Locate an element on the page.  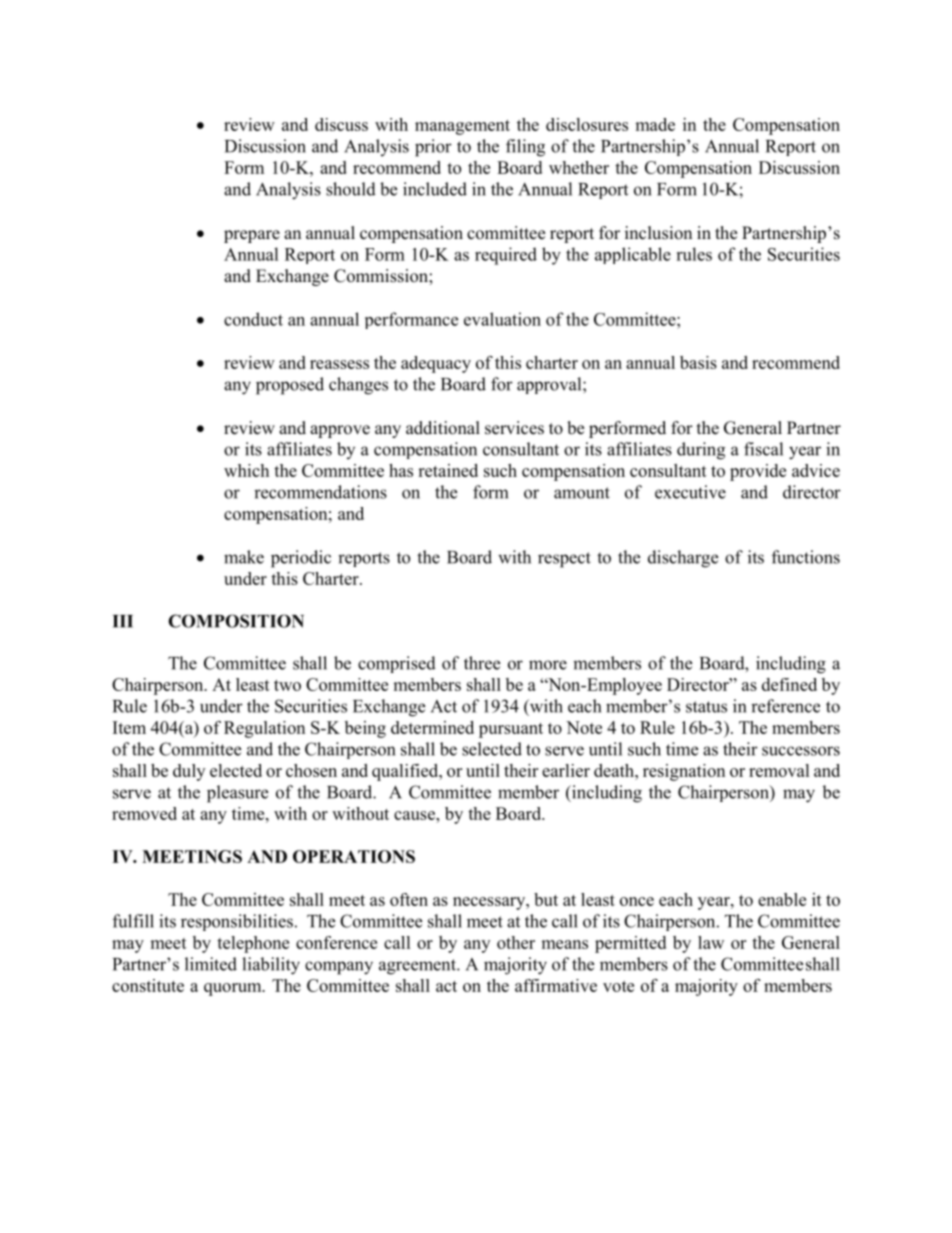
prepare is located at coordinates (252, 236).
